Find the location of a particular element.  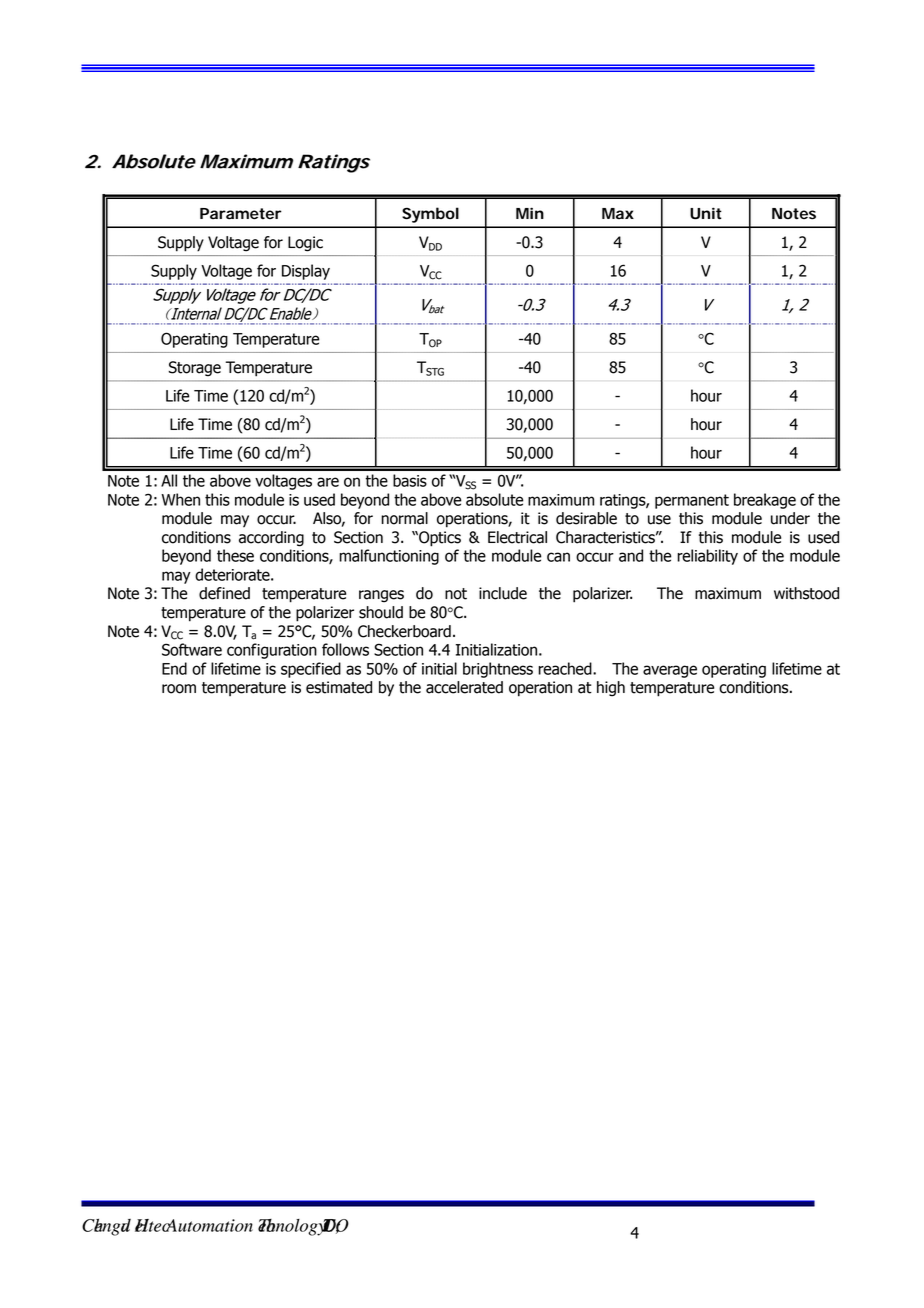

reliability is located at coordinates (707, 557).
